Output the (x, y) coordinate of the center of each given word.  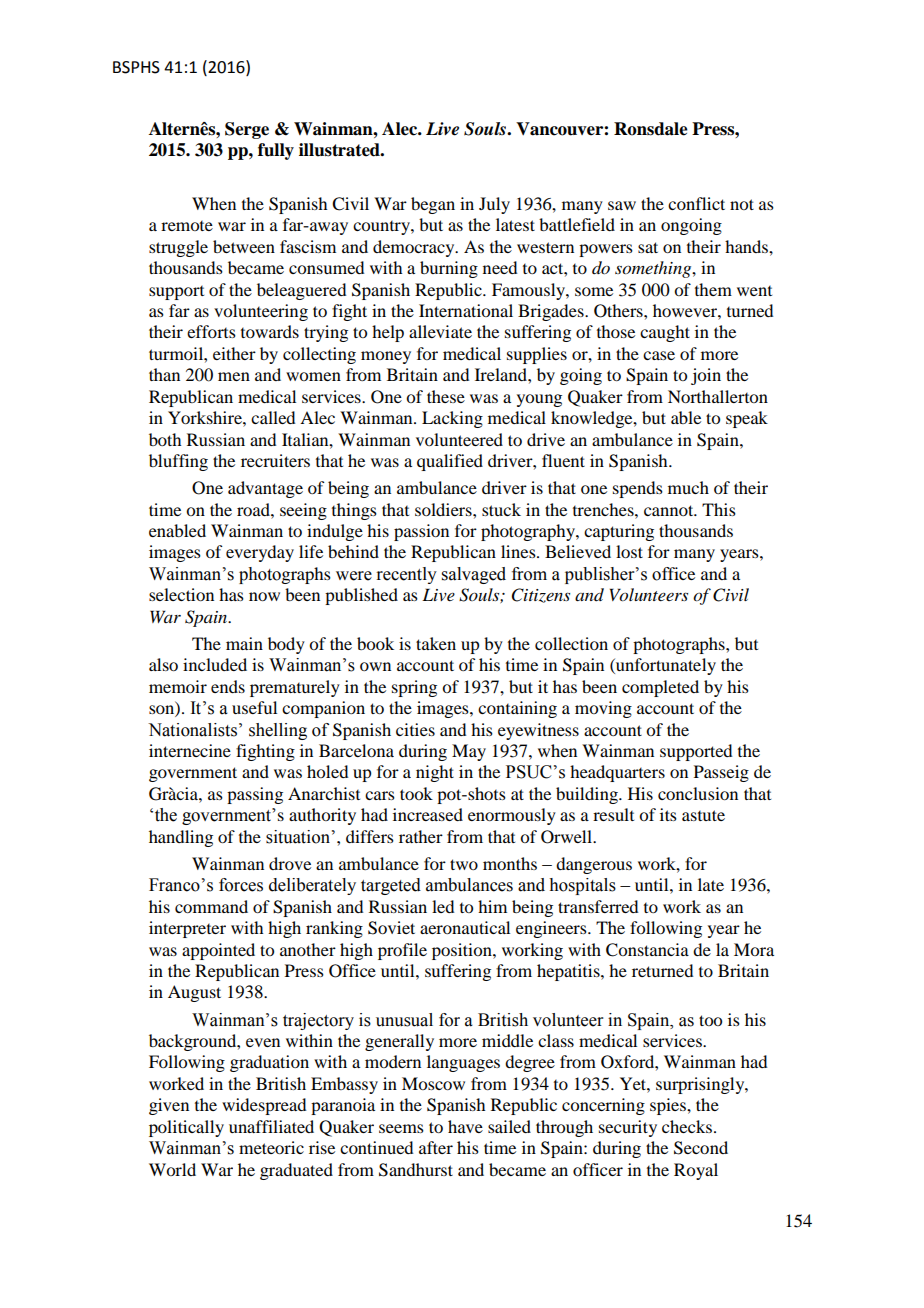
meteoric (271, 1147)
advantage (265, 489)
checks (687, 1126)
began (433, 205)
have (465, 1126)
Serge (247, 130)
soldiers (444, 509)
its (668, 814)
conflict (696, 203)
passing (255, 795)
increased (428, 814)
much (688, 487)
